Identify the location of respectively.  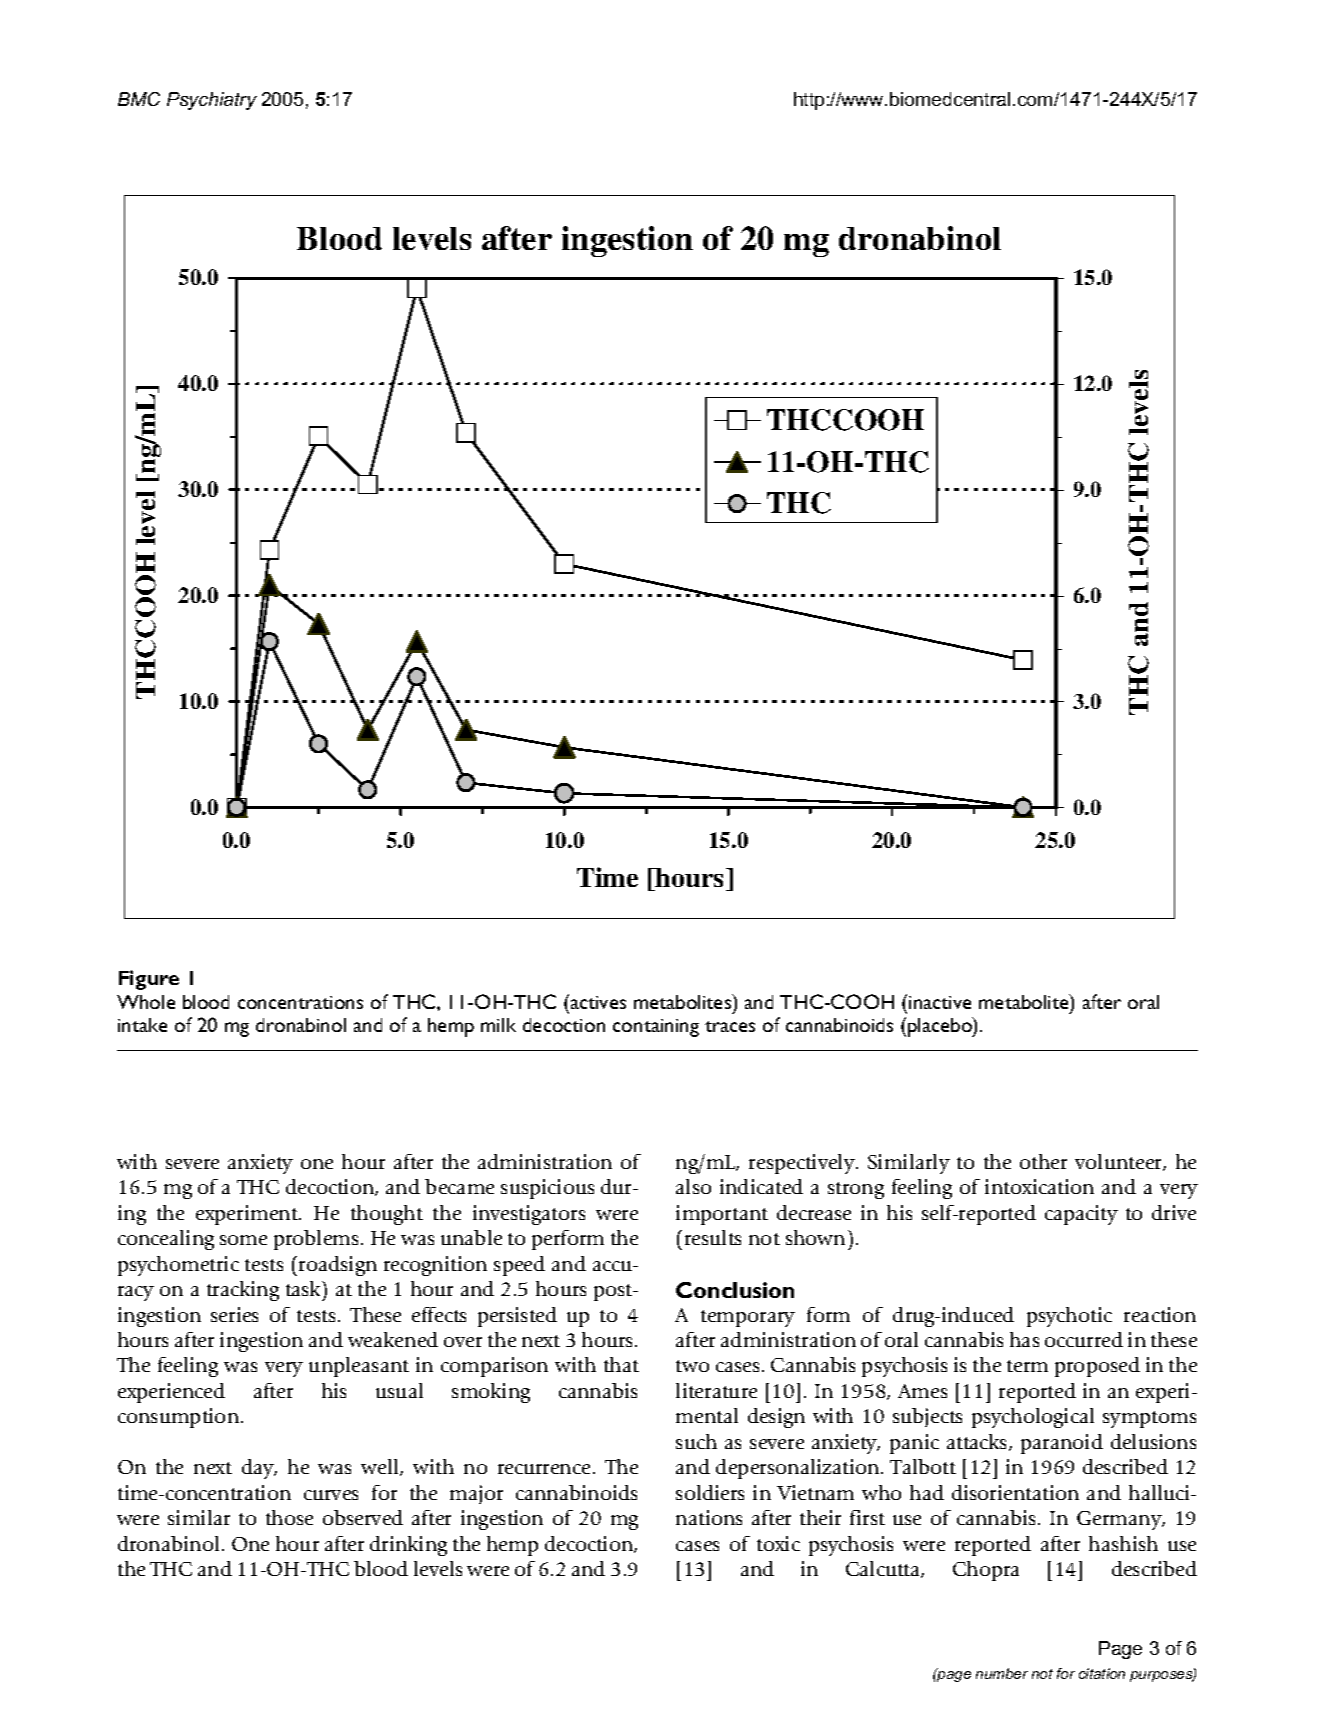
(803, 1164).
